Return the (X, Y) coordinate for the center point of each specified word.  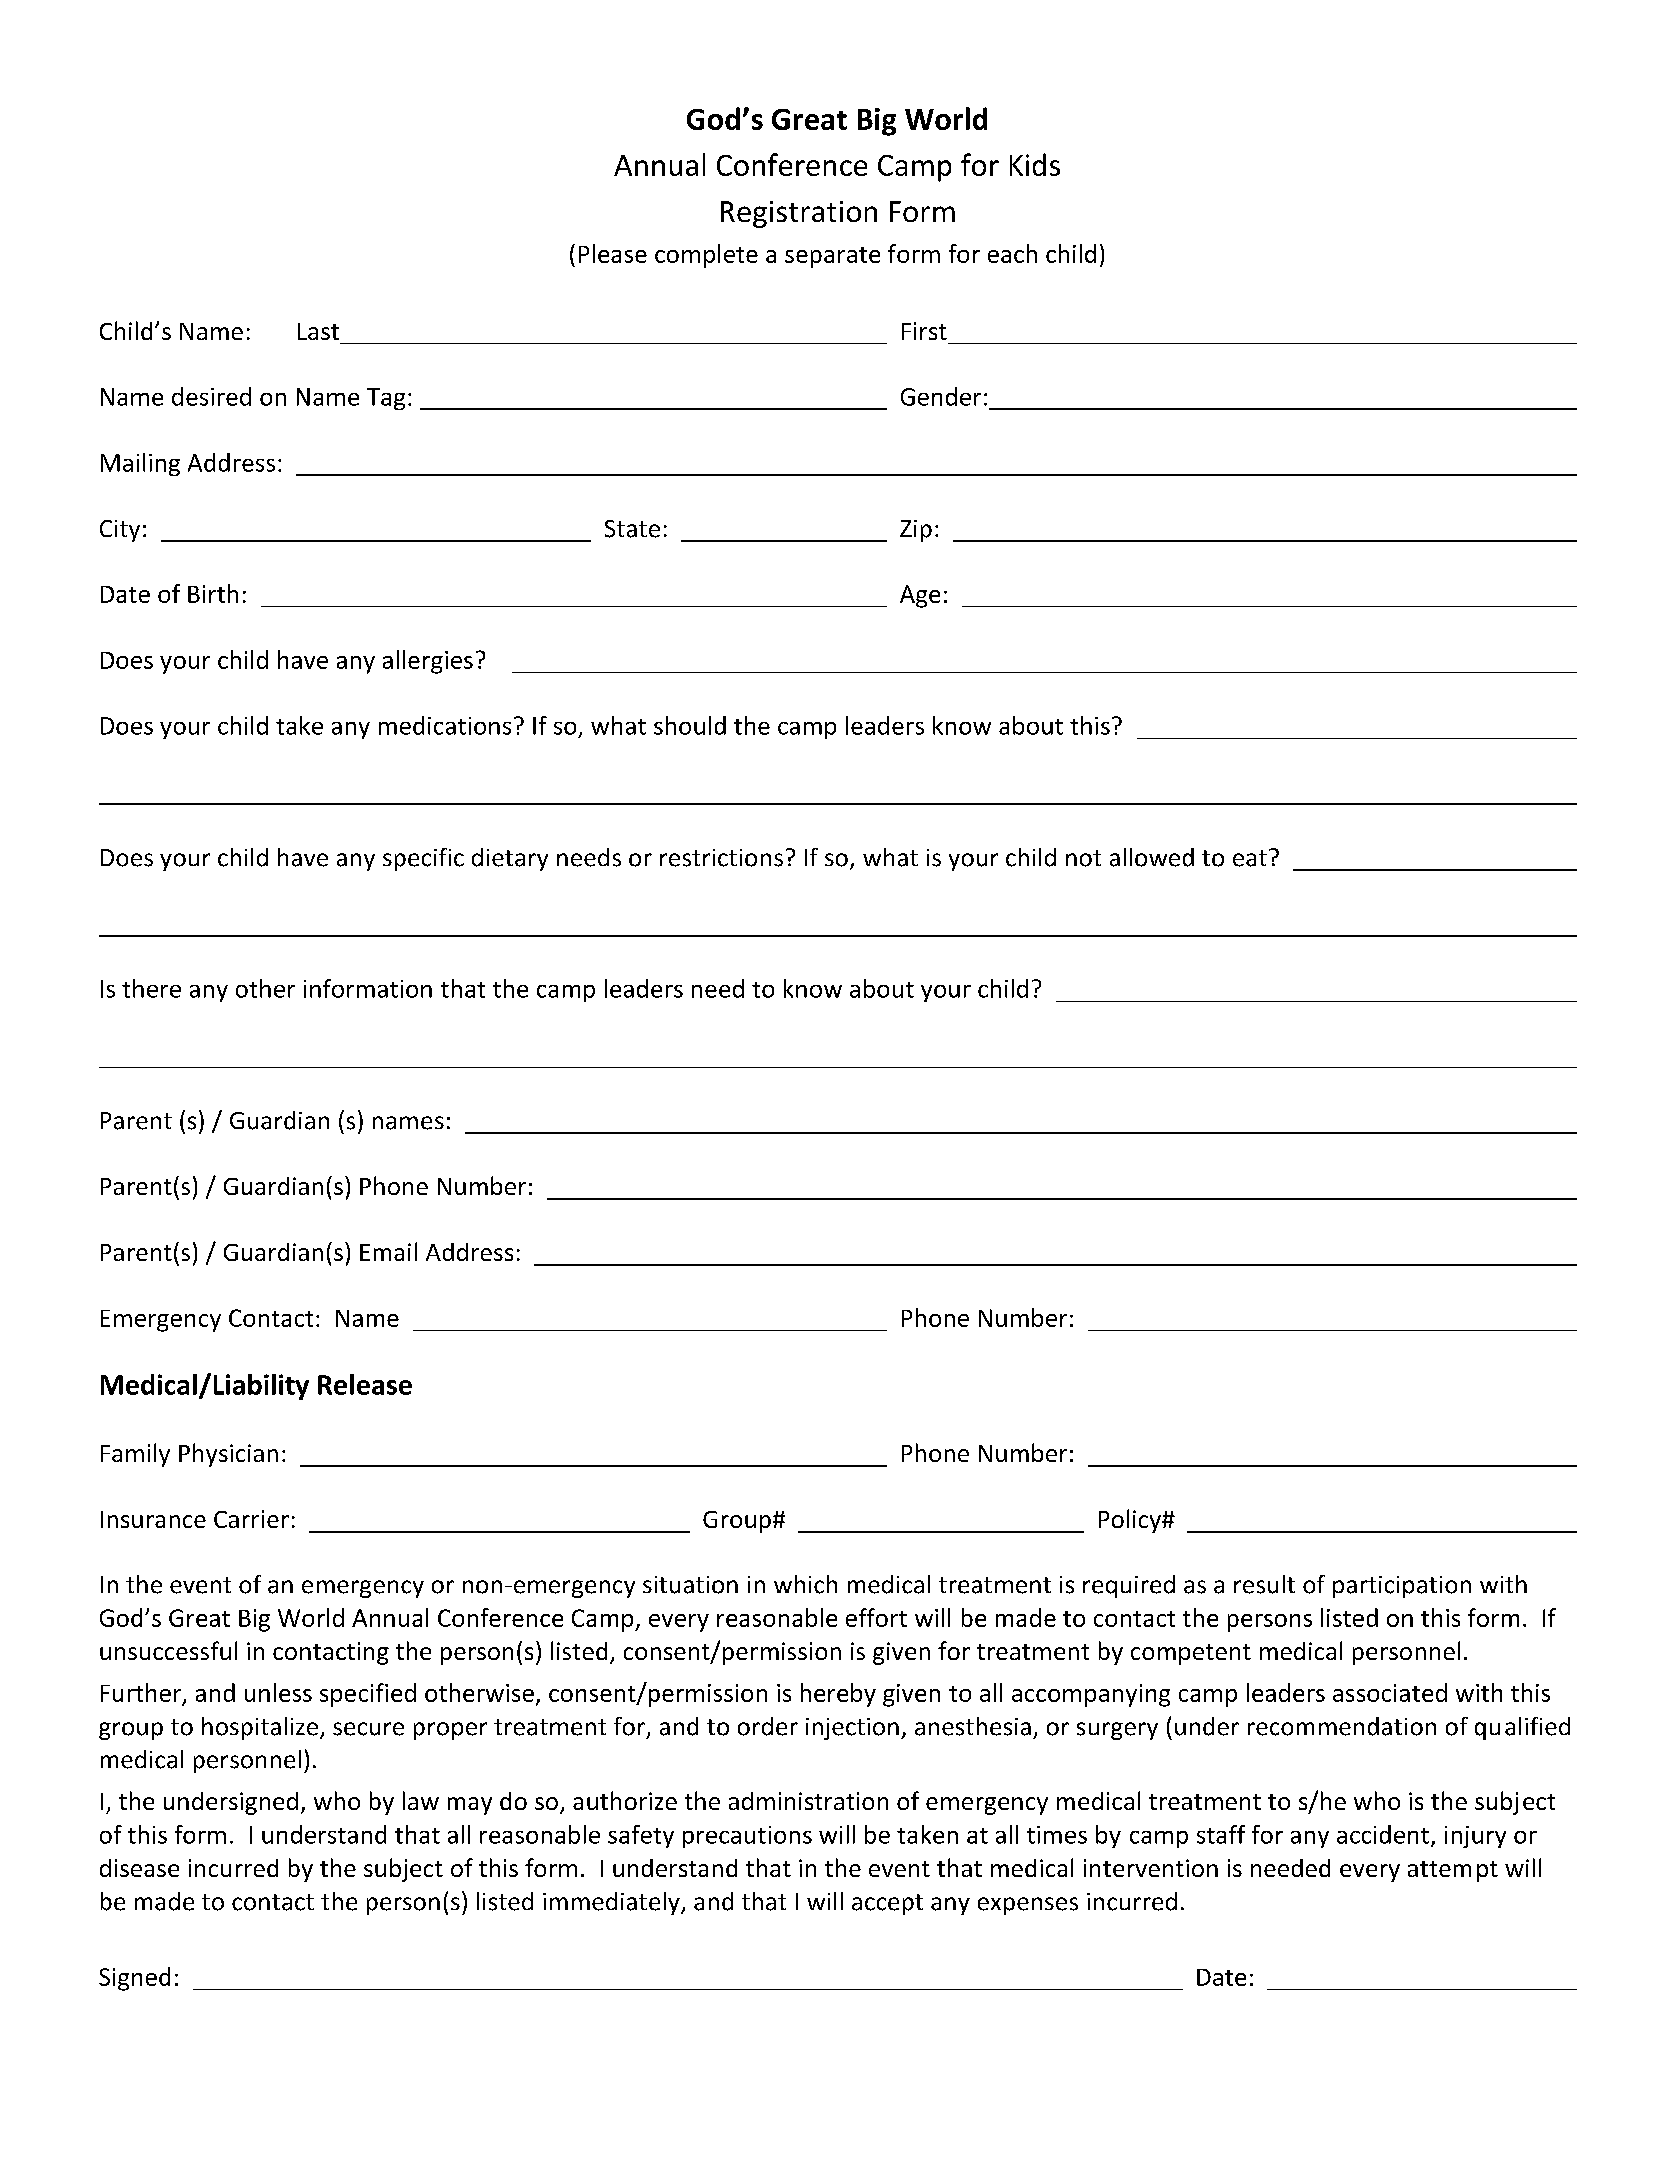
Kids (1035, 164)
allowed (1152, 857)
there (151, 988)
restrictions (721, 858)
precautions (747, 1837)
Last (318, 331)
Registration (799, 214)
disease (139, 1868)
